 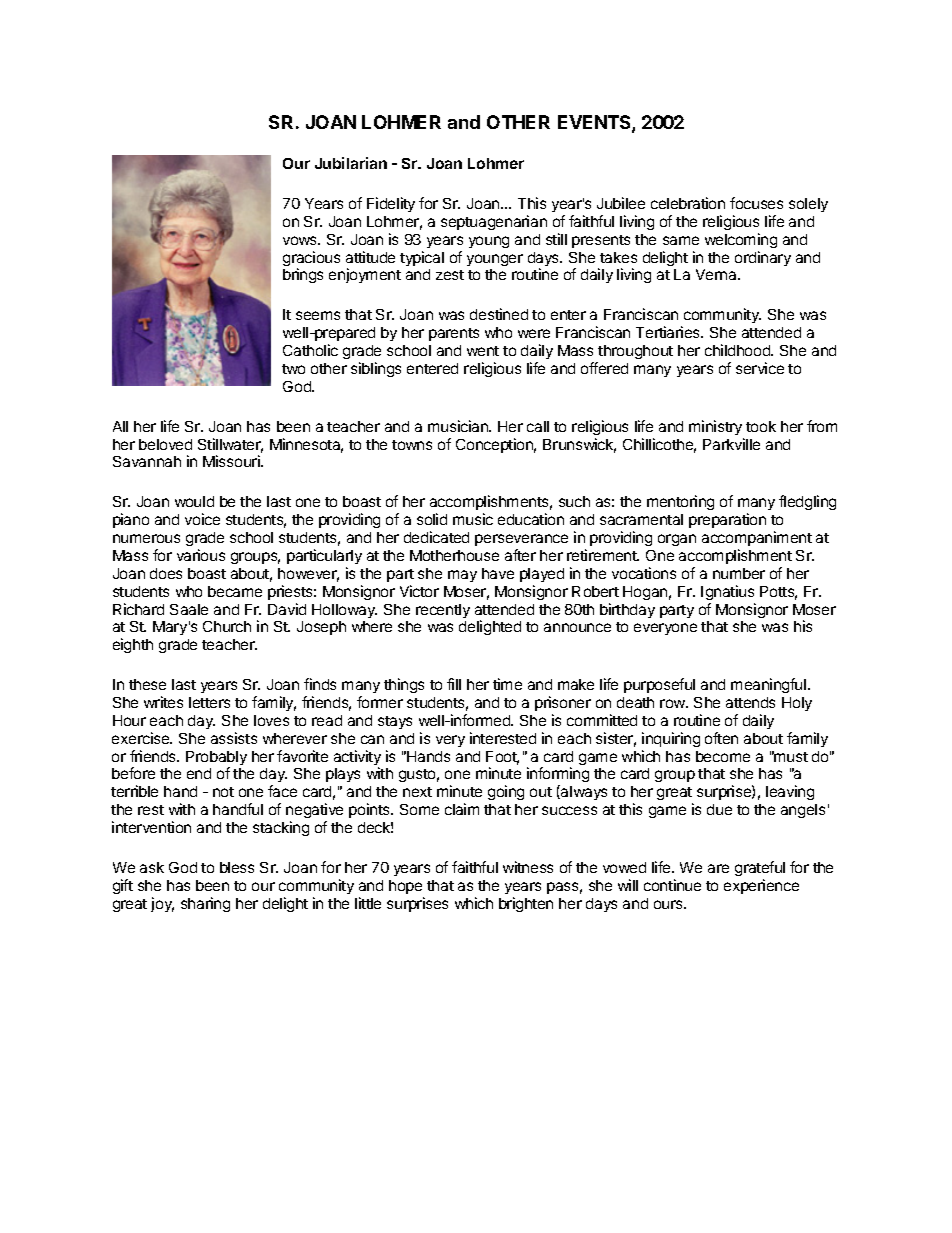 What do you see at coordinates (483, 351) in the page?
I see `went` at bounding box center [483, 351].
